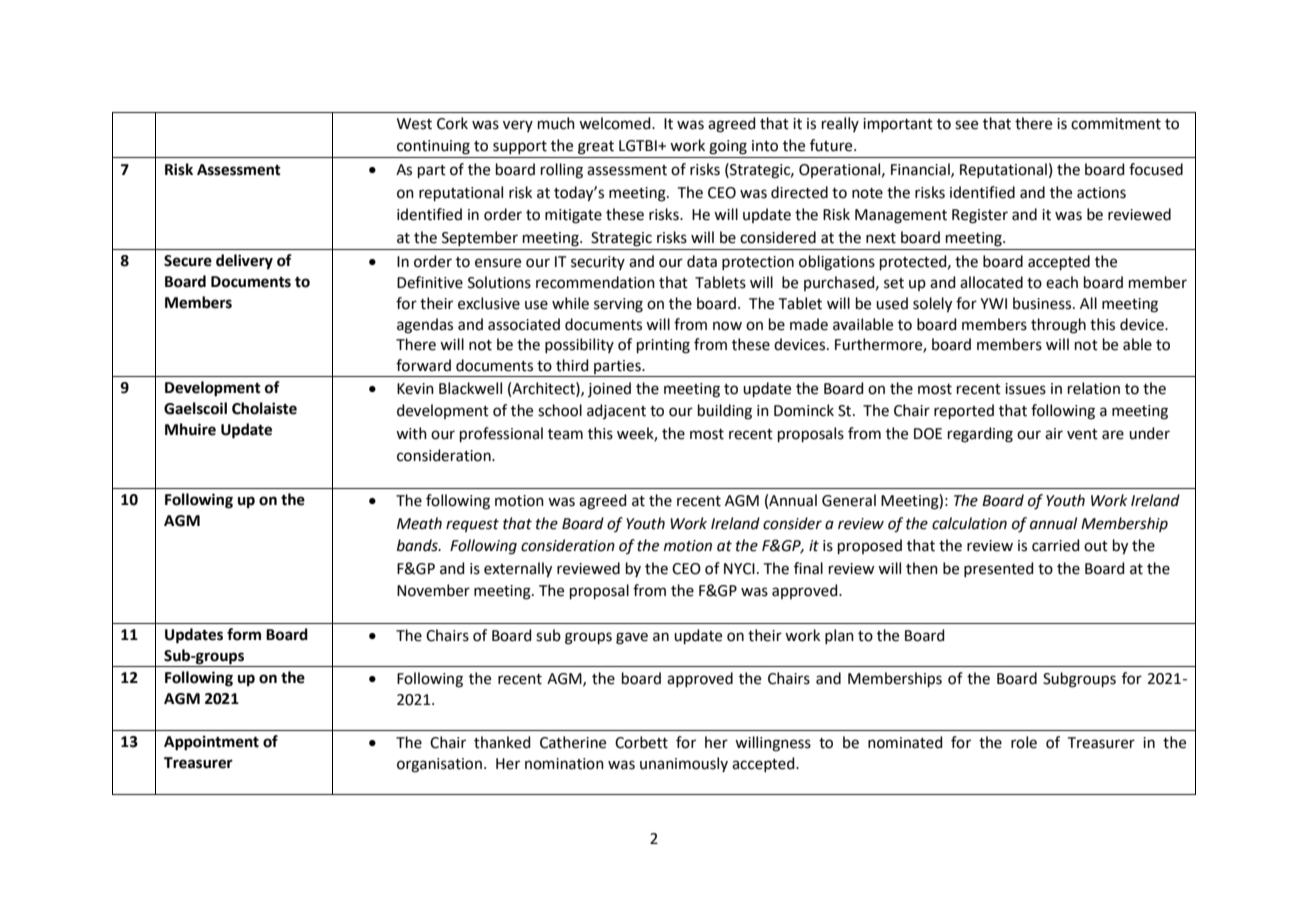 This screenshot has width=1308, height=924. Describe the element at coordinates (728, 147) in the screenshot. I see `going` at that location.
